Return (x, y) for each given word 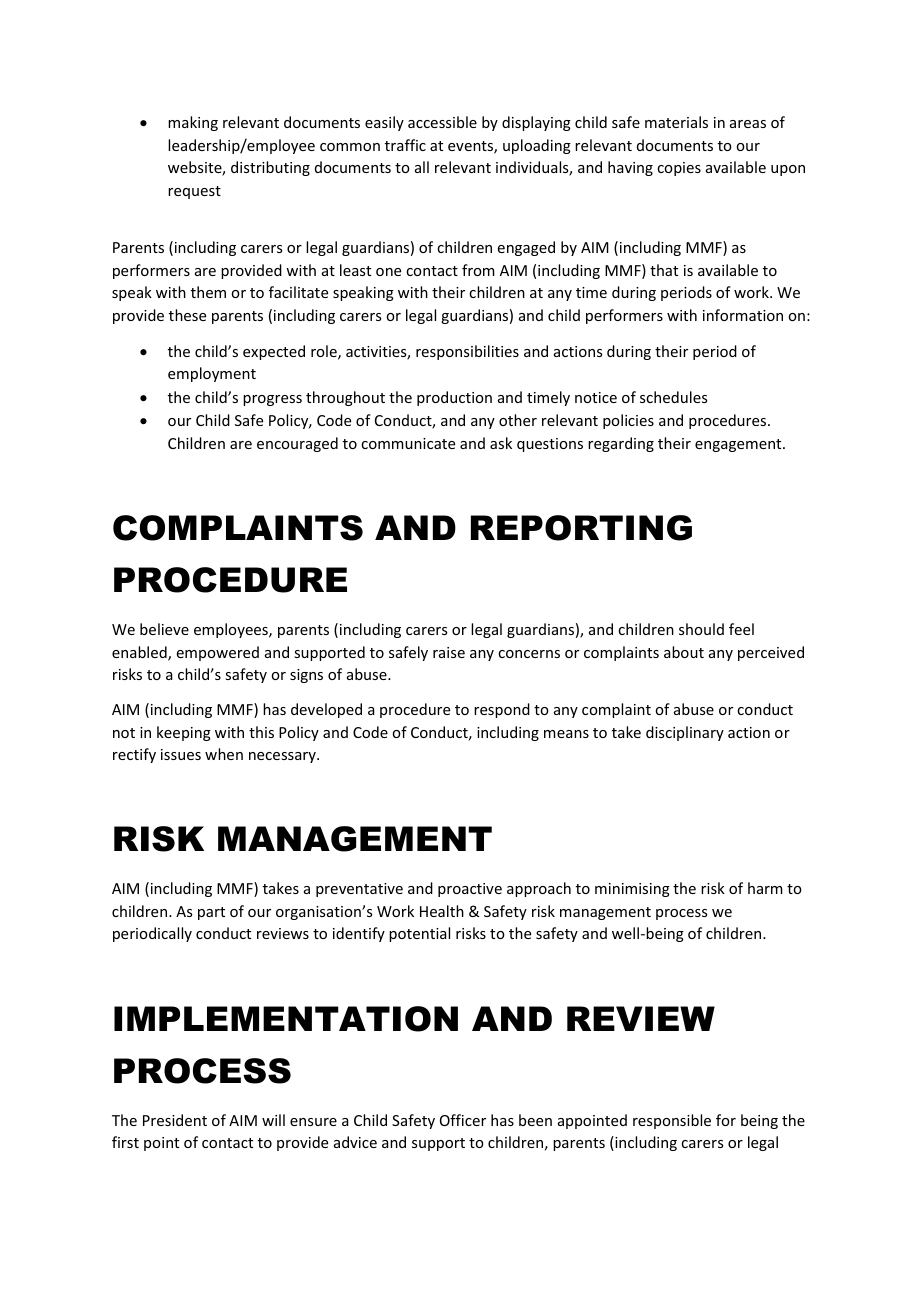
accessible (442, 122)
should (701, 629)
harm (765, 888)
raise (449, 652)
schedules (673, 397)
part (211, 913)
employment (212, 374)
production (454, 398)
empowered (218, 653)
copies (679, 169)
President (175, 1120)
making (193, 123)
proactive (470, 890)
